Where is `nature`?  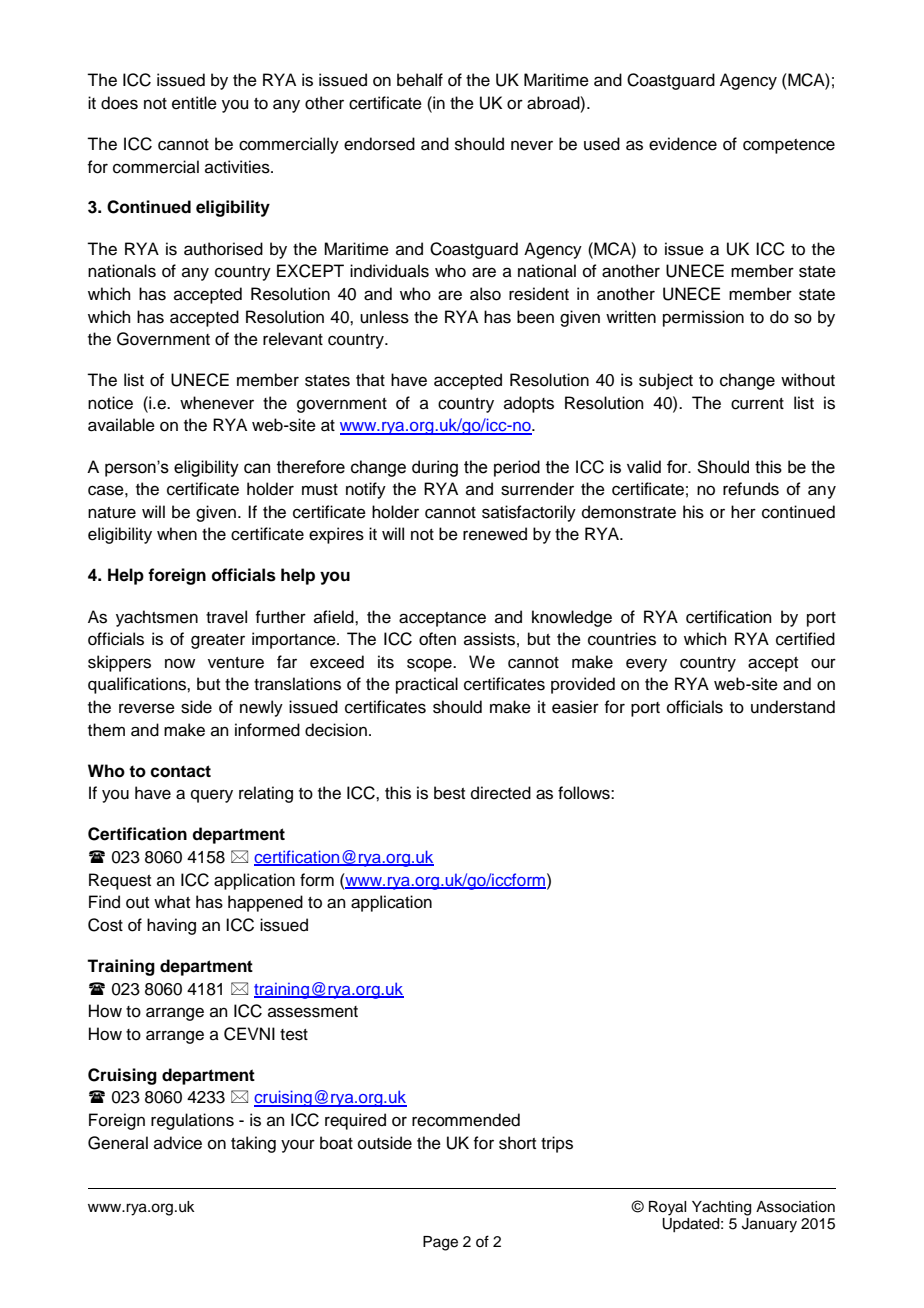
nature is located at coordinates (112, 513).
